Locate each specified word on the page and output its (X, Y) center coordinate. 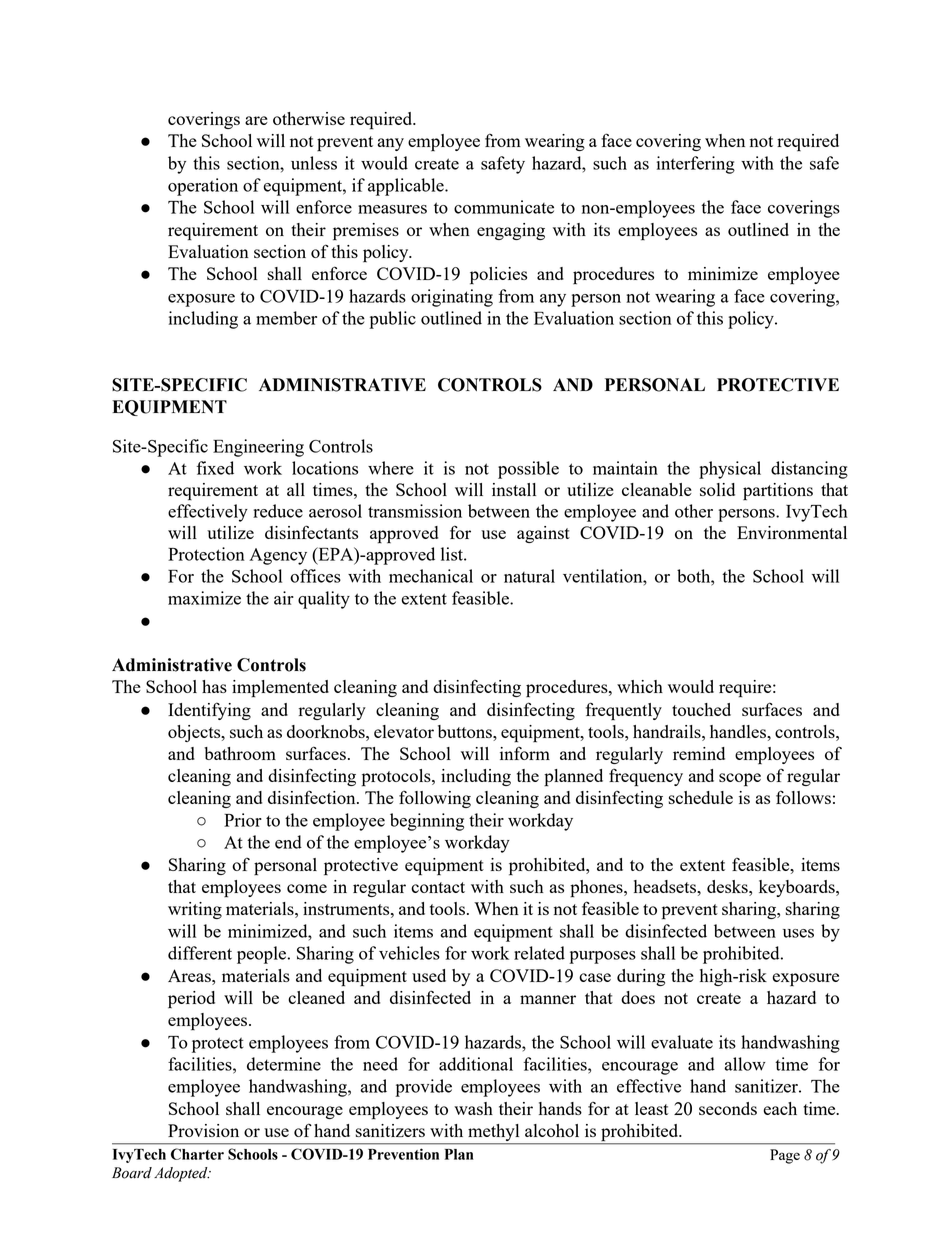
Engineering (258, 448)
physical (730, 470)
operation (203, 187)
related (539, 953)
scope (740, 780)
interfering (696, 165)
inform (525, 753)
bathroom (240, 753)
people (263, 955)
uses (798, 933)
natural (529, 576)
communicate (504, 207)
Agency (278, 556)
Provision (203, 1130)
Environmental (792, 532)
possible (528, 470)
